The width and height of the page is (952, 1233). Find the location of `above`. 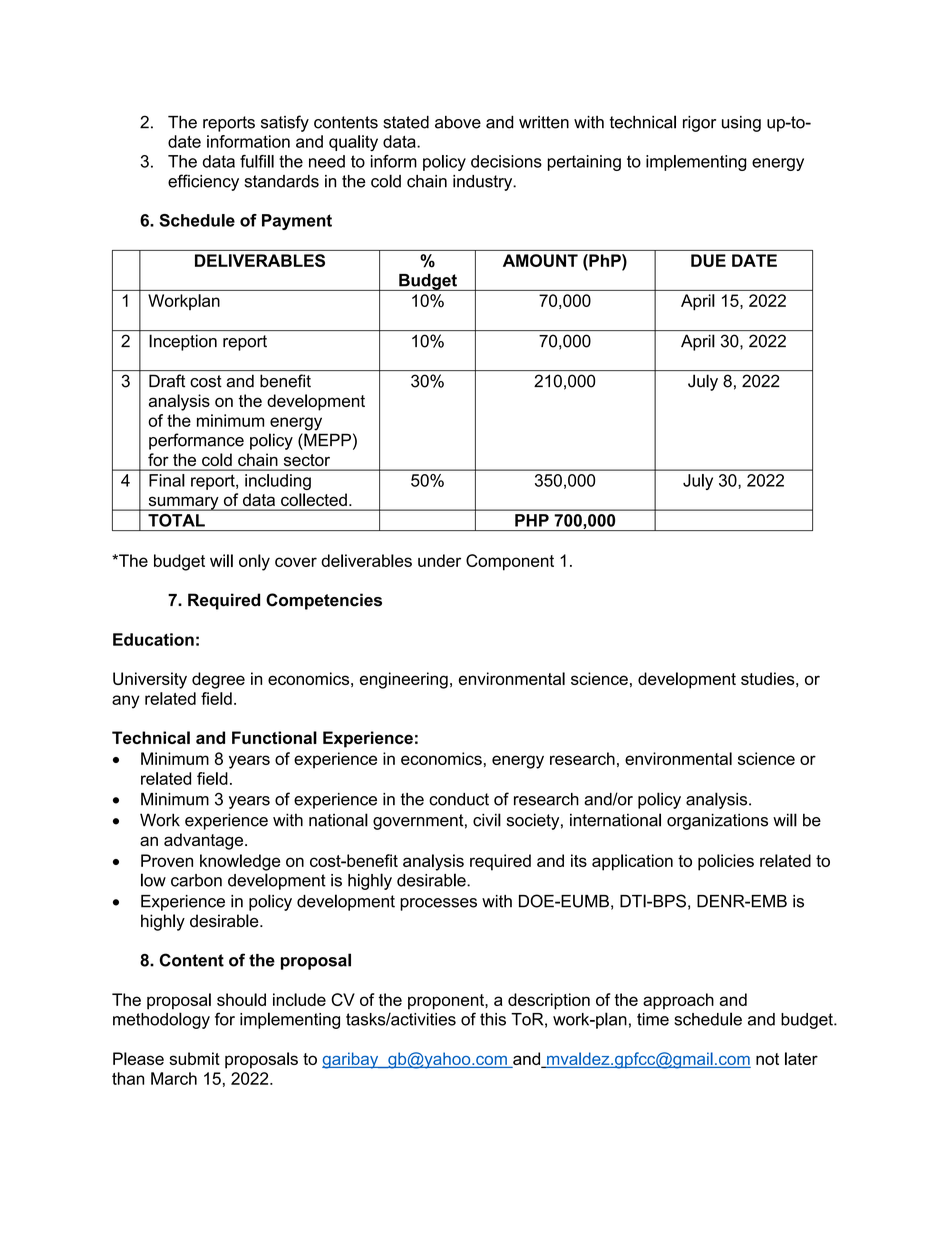

above is located at coordinates (458, 122).
